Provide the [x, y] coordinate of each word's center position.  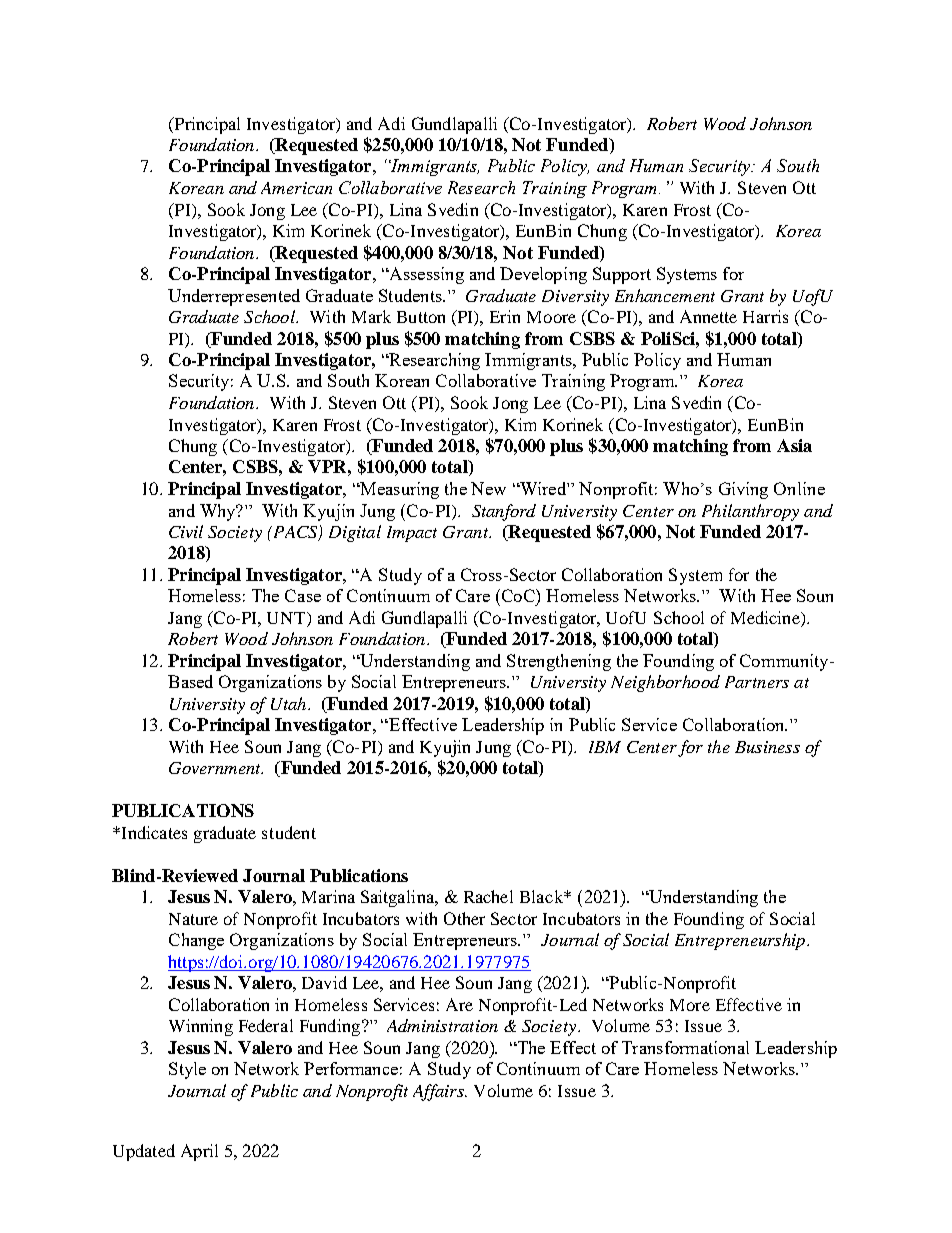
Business [767, 747]
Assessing [425, 275]
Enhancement [665, 295]
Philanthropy [750, 512]
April [199, 1152]
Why [219, 512]
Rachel [488, 896]
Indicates [153, 832]
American [296, 188]
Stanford [504, 512]
